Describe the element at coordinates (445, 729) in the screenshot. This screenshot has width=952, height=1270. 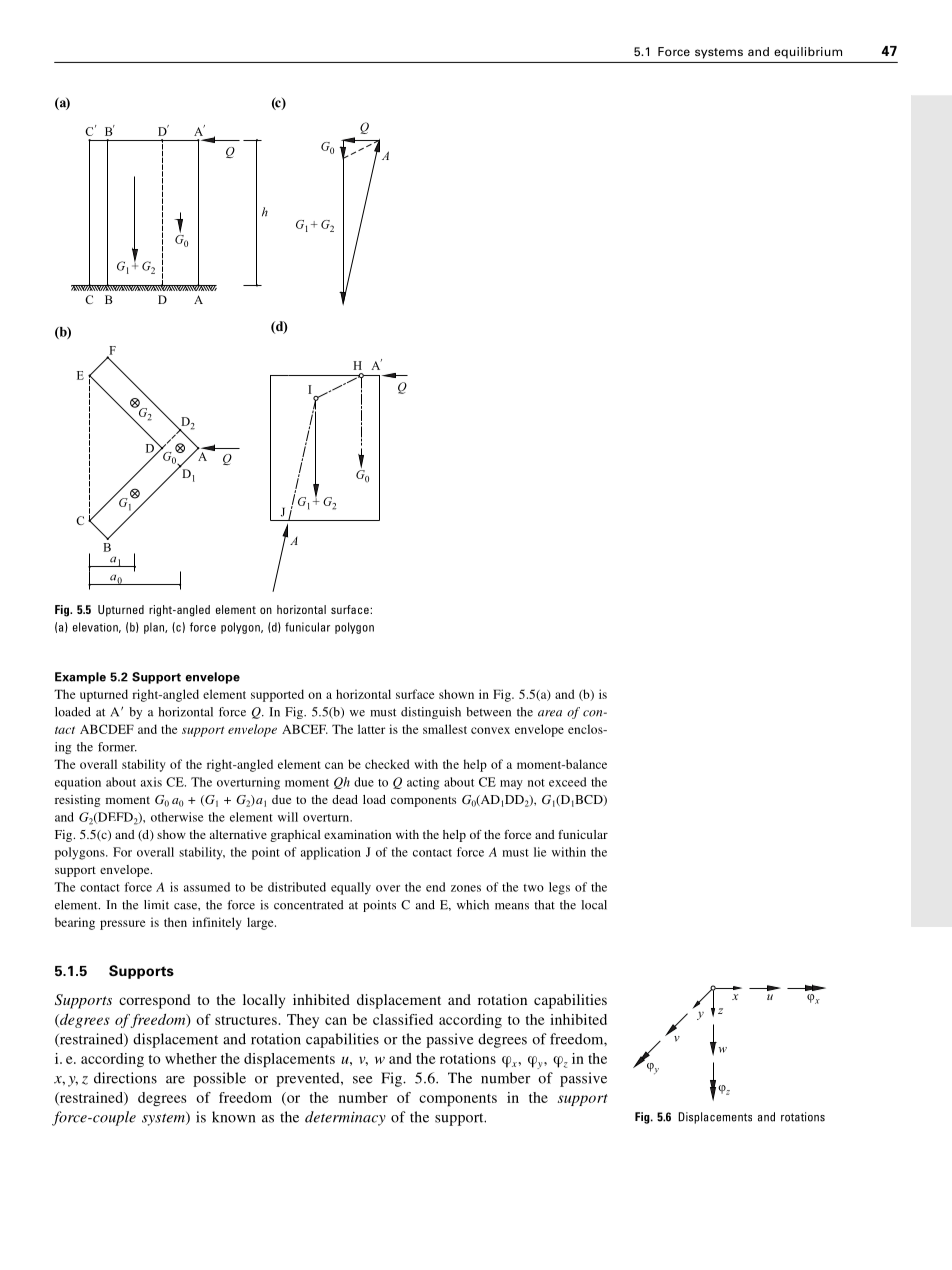
I see `smallest` at that location.
